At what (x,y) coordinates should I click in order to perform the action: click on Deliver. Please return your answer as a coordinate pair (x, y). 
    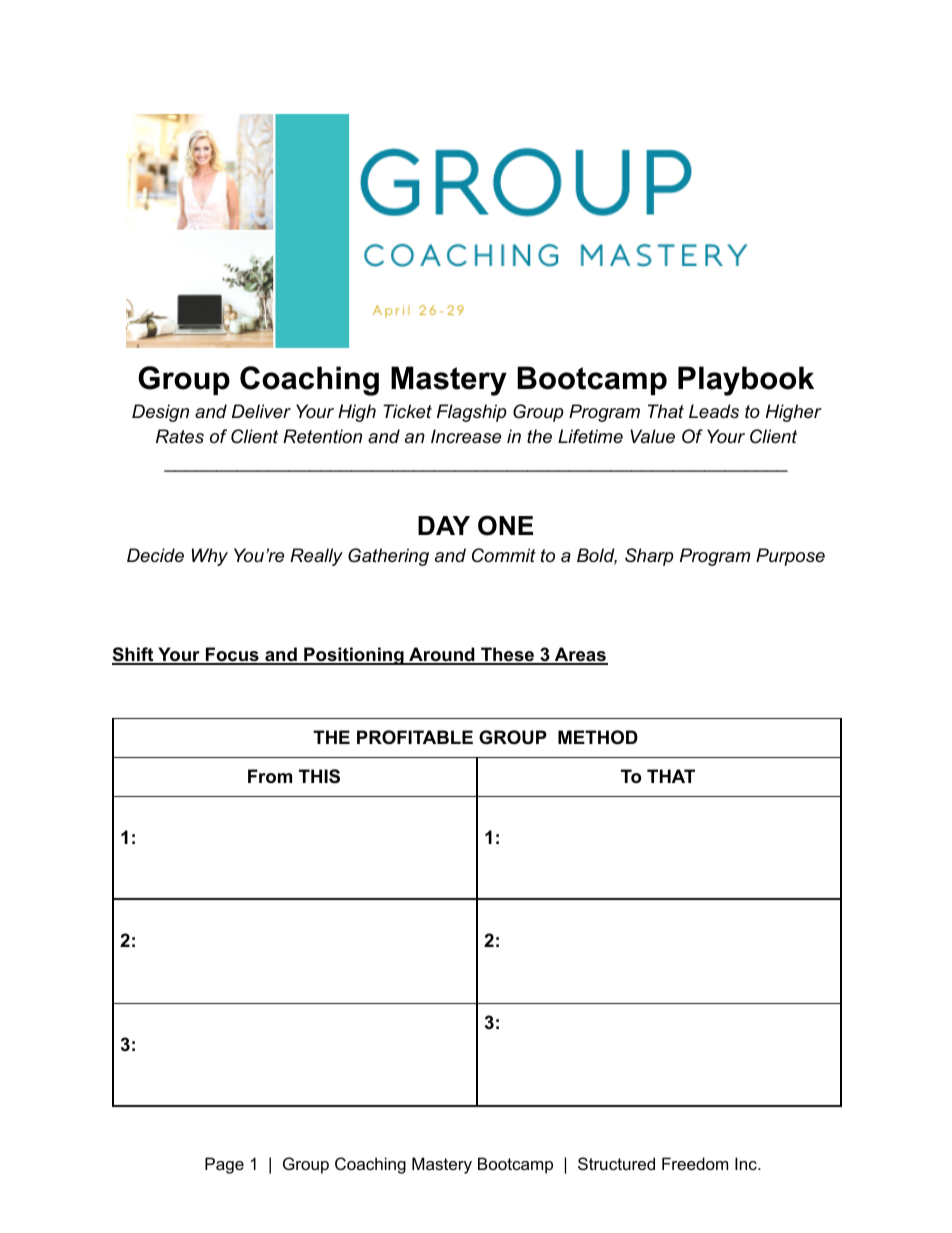
    Looking at the image, I should click on (261, 411).
